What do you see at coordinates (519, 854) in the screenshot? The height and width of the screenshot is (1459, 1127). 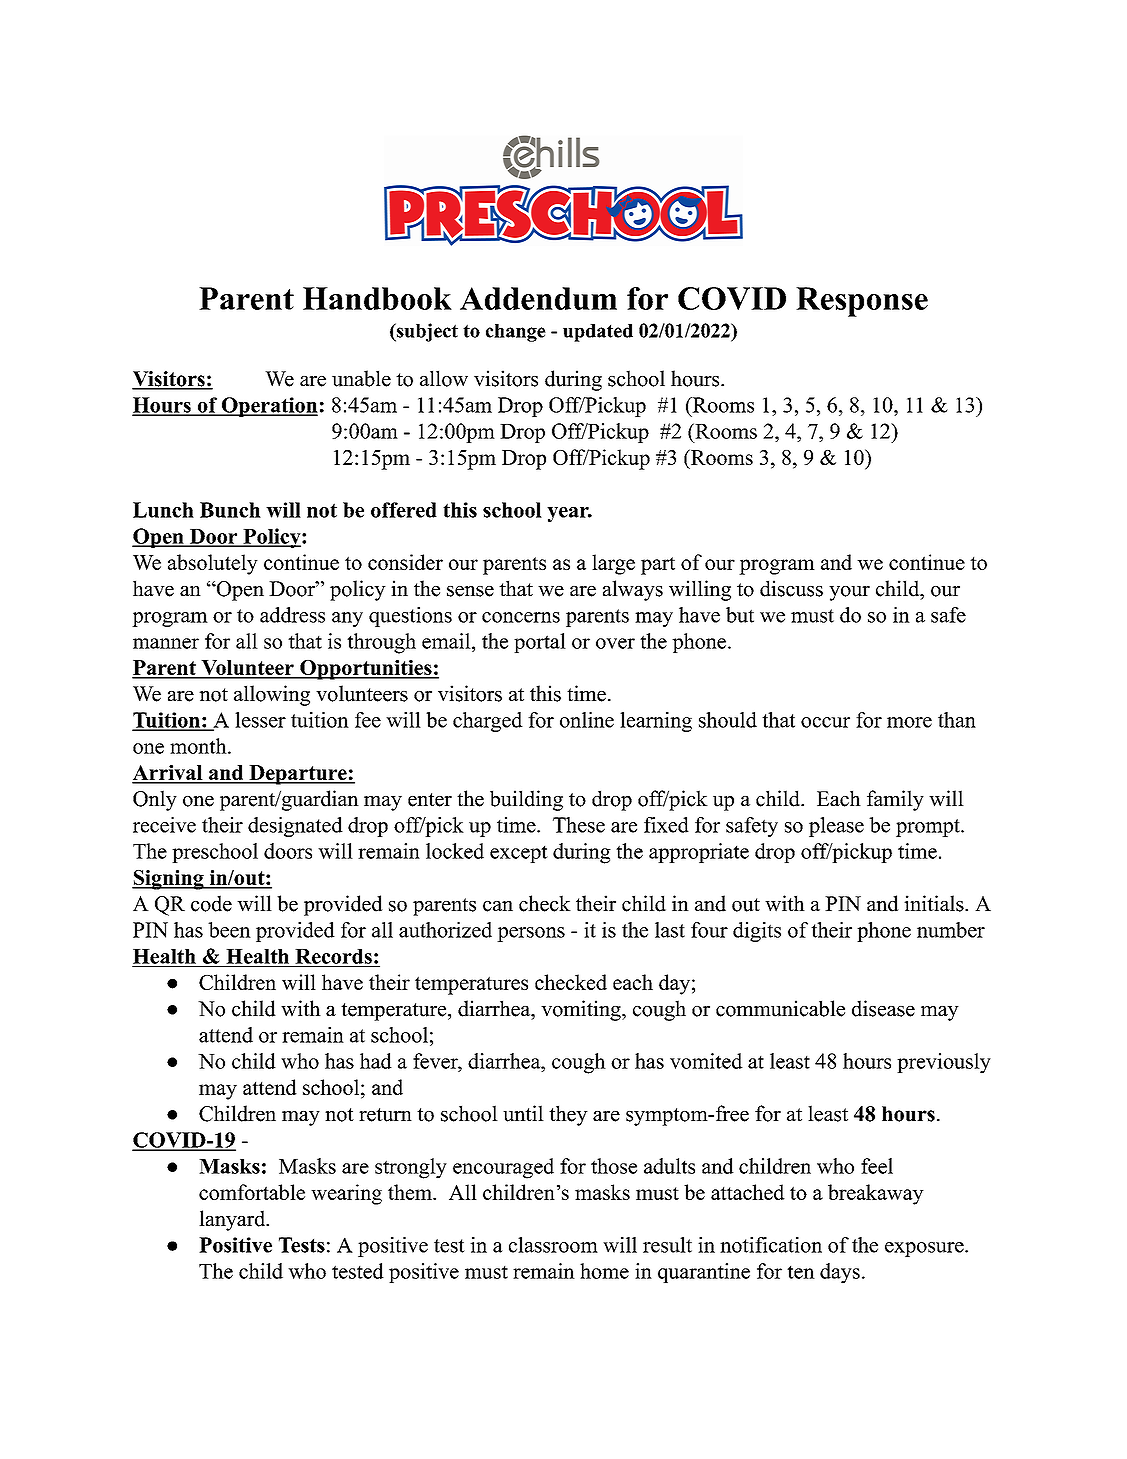 I see `except` at bounding box center [519, 854].
